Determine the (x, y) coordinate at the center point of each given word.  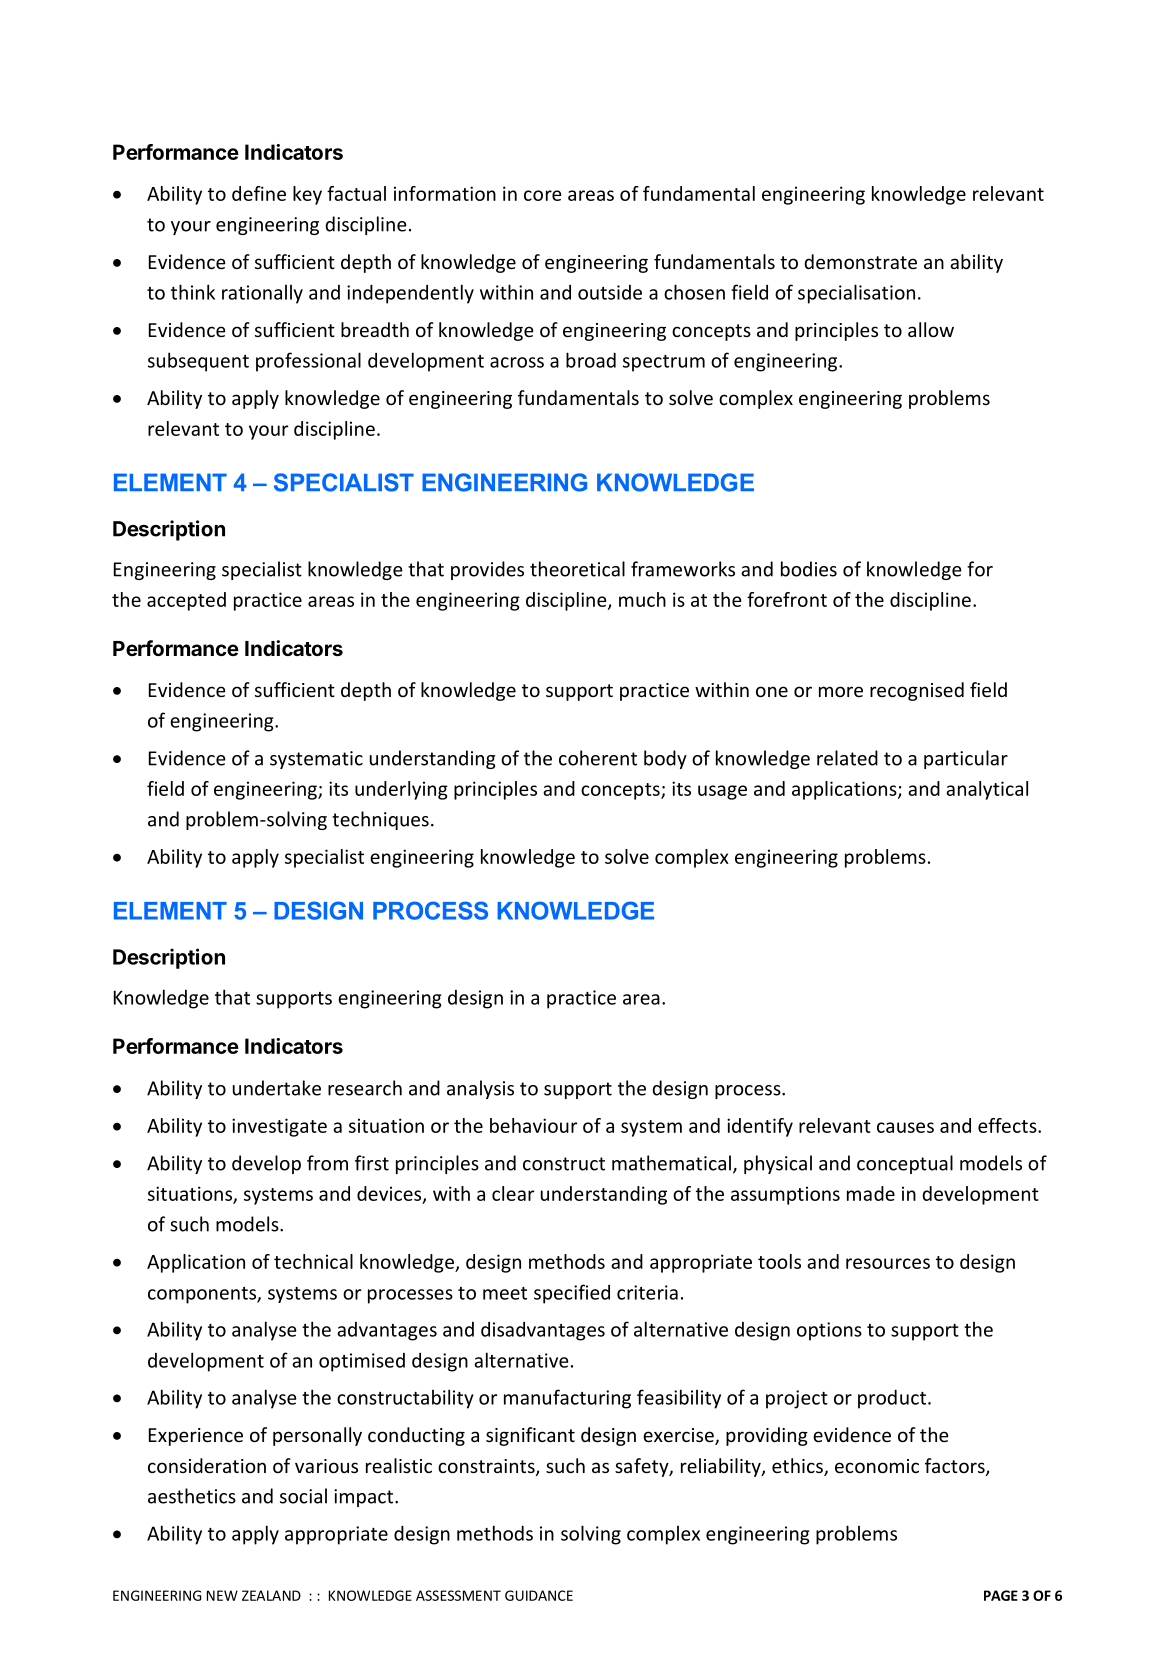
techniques (380, 820)
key (307, 195)
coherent (598, 758)
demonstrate (860, 261)
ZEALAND (271, 1595)
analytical (987, 790)
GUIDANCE (539, 1595)
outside (610, 292)
